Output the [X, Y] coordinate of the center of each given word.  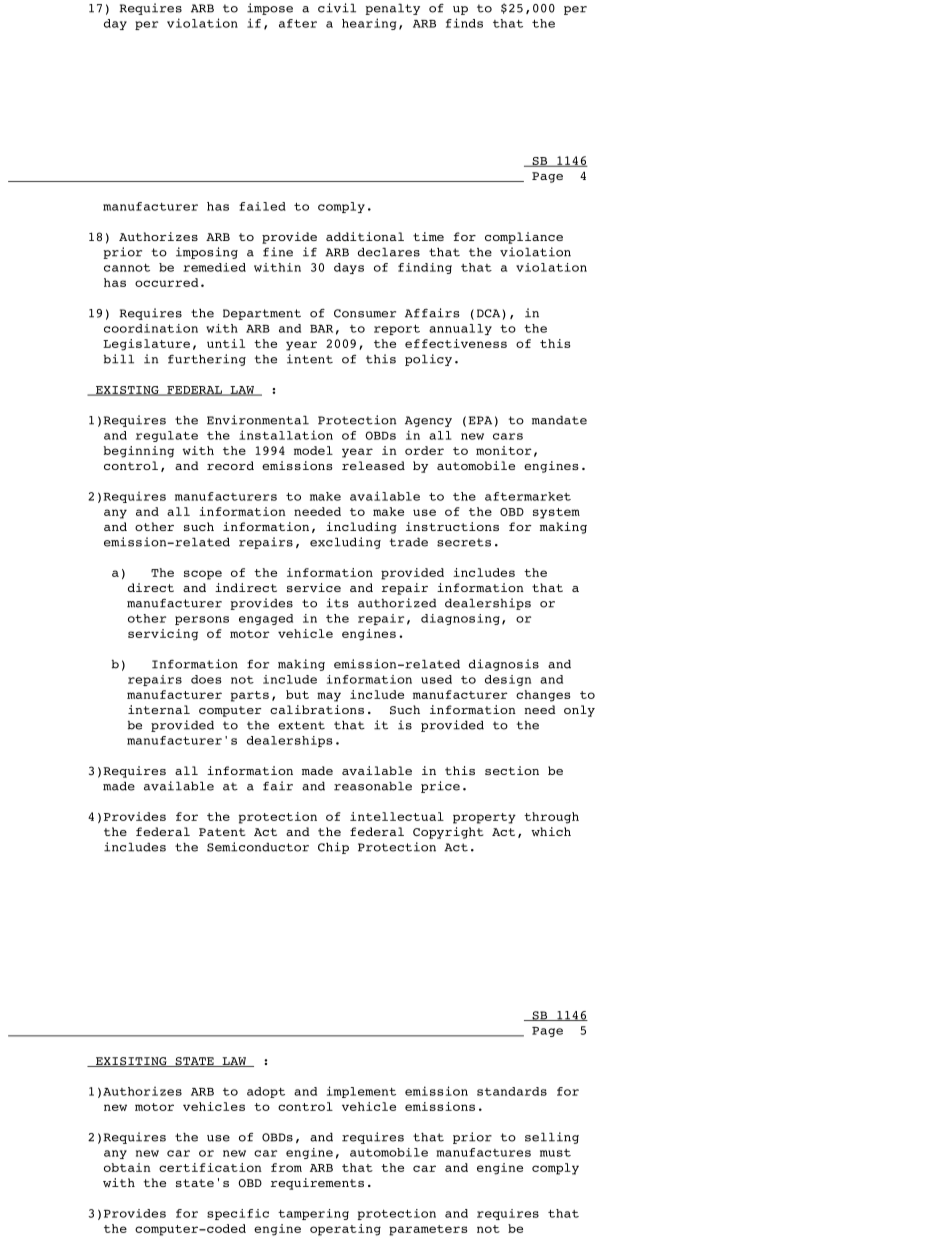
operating [345, 1230]
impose [270, 9]
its [337, 603]
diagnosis [504, 665]
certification [210, 1167]
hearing [369, 24]
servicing [163, 635]
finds [464, 23]
